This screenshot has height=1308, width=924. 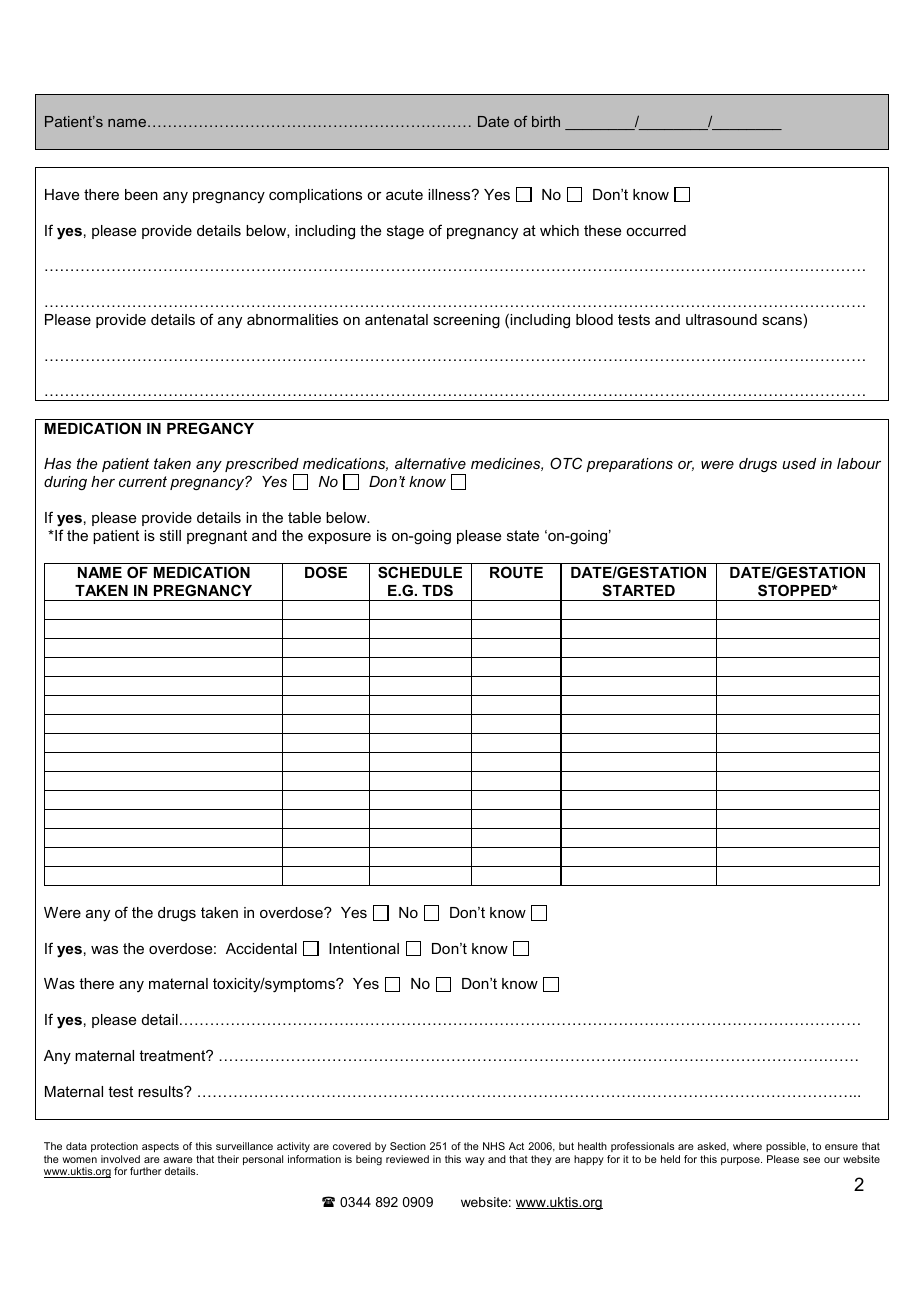 What do you see at coordinates (364, 948) in the screenshot?
I see `Intentional` at bounding box center [364, 948].
